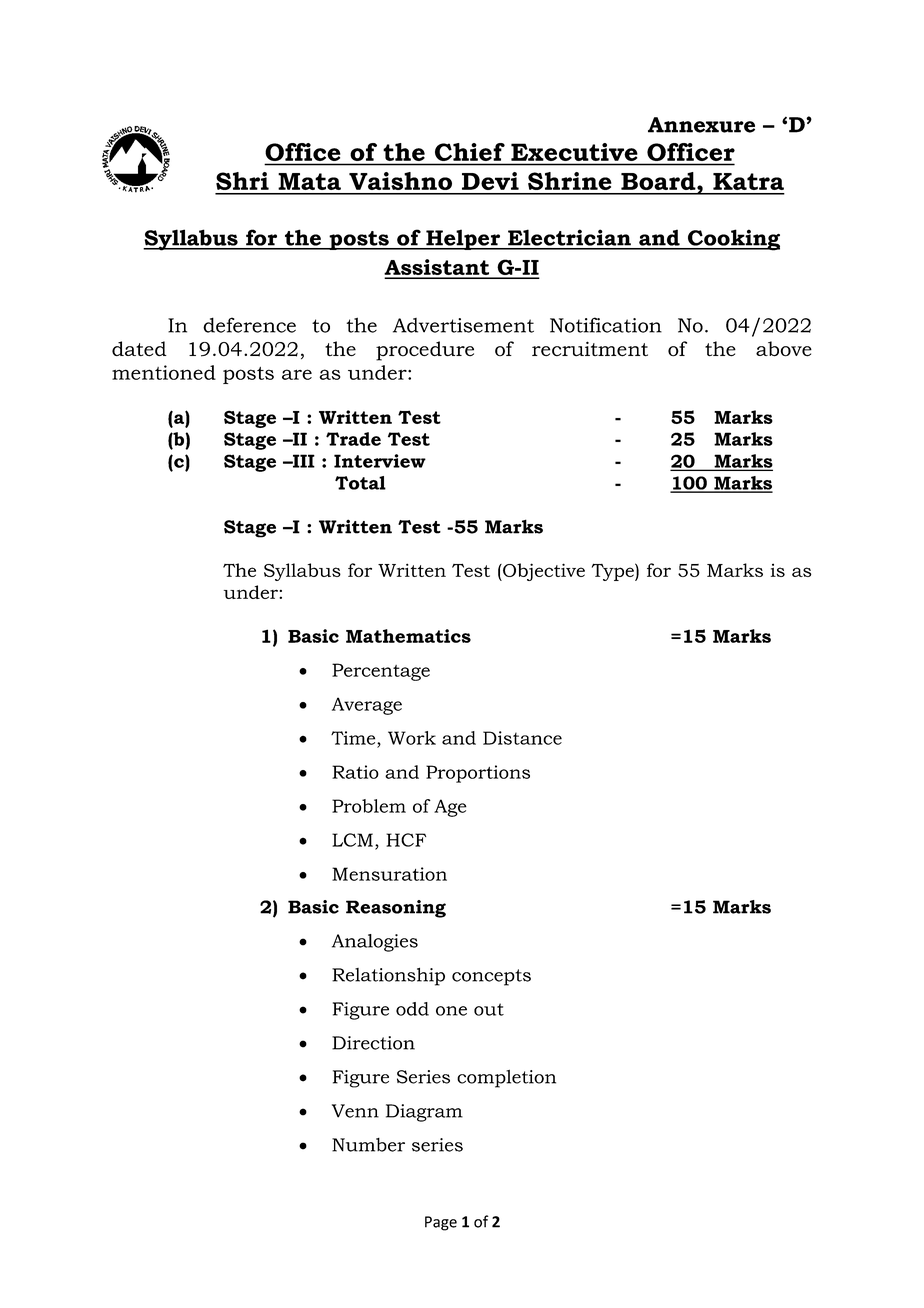  What do you see at coordinates (506, 1079) in the document?
I see `completion` at bounding box center [506, 1079].
